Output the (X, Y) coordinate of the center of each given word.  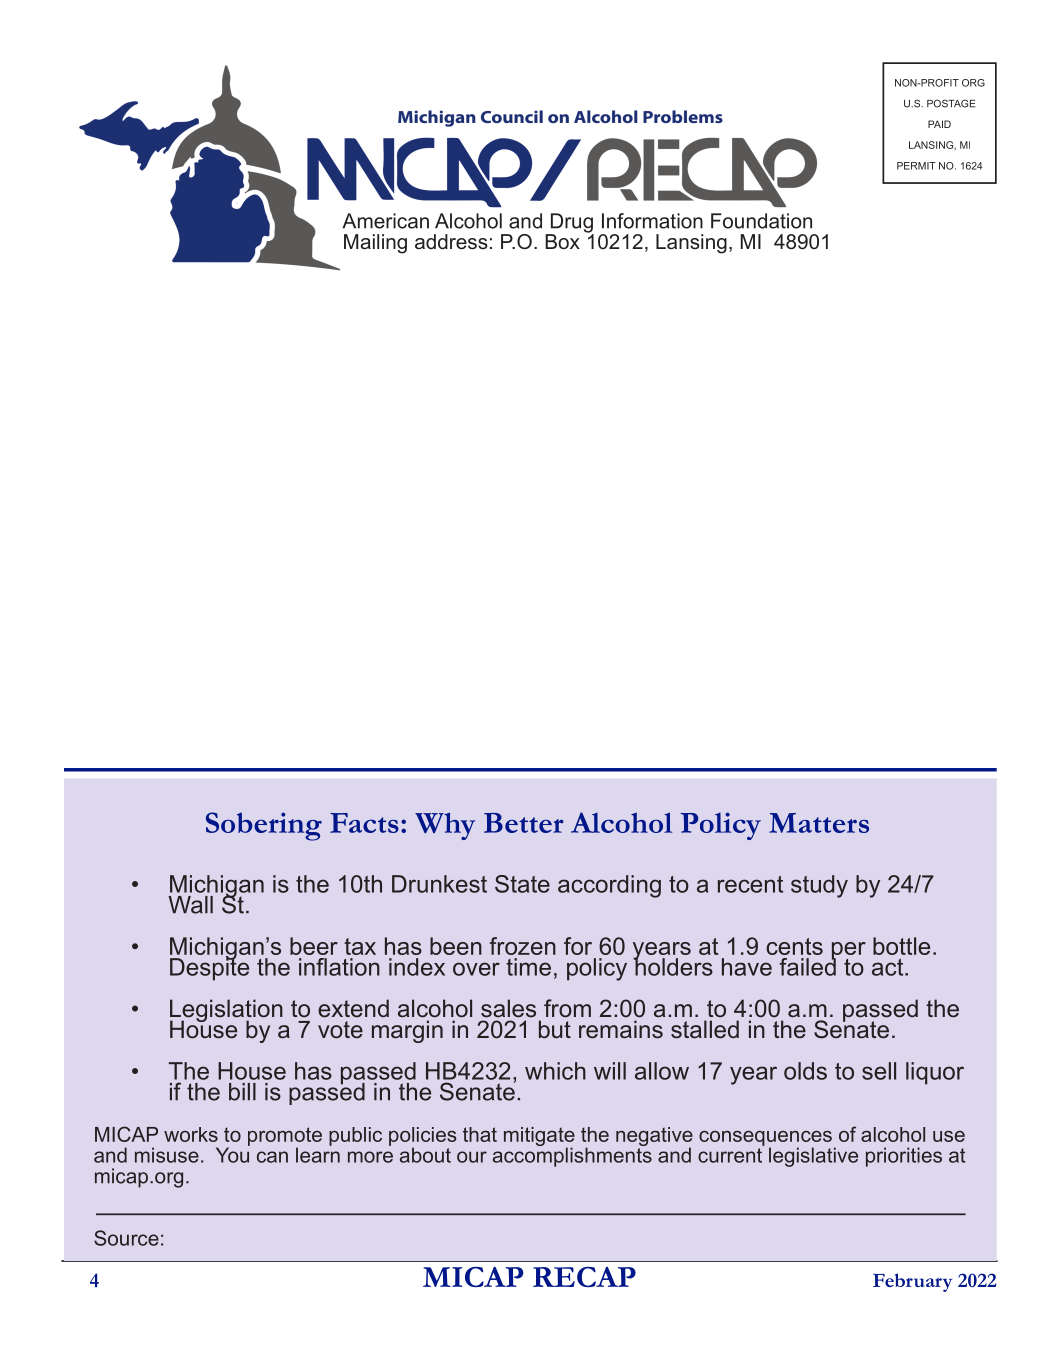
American (385, 221)
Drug (571, 224)
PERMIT (916, 166)
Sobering (264, 826)
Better (524, 823)
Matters (819, 823)
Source (126, 1238)
